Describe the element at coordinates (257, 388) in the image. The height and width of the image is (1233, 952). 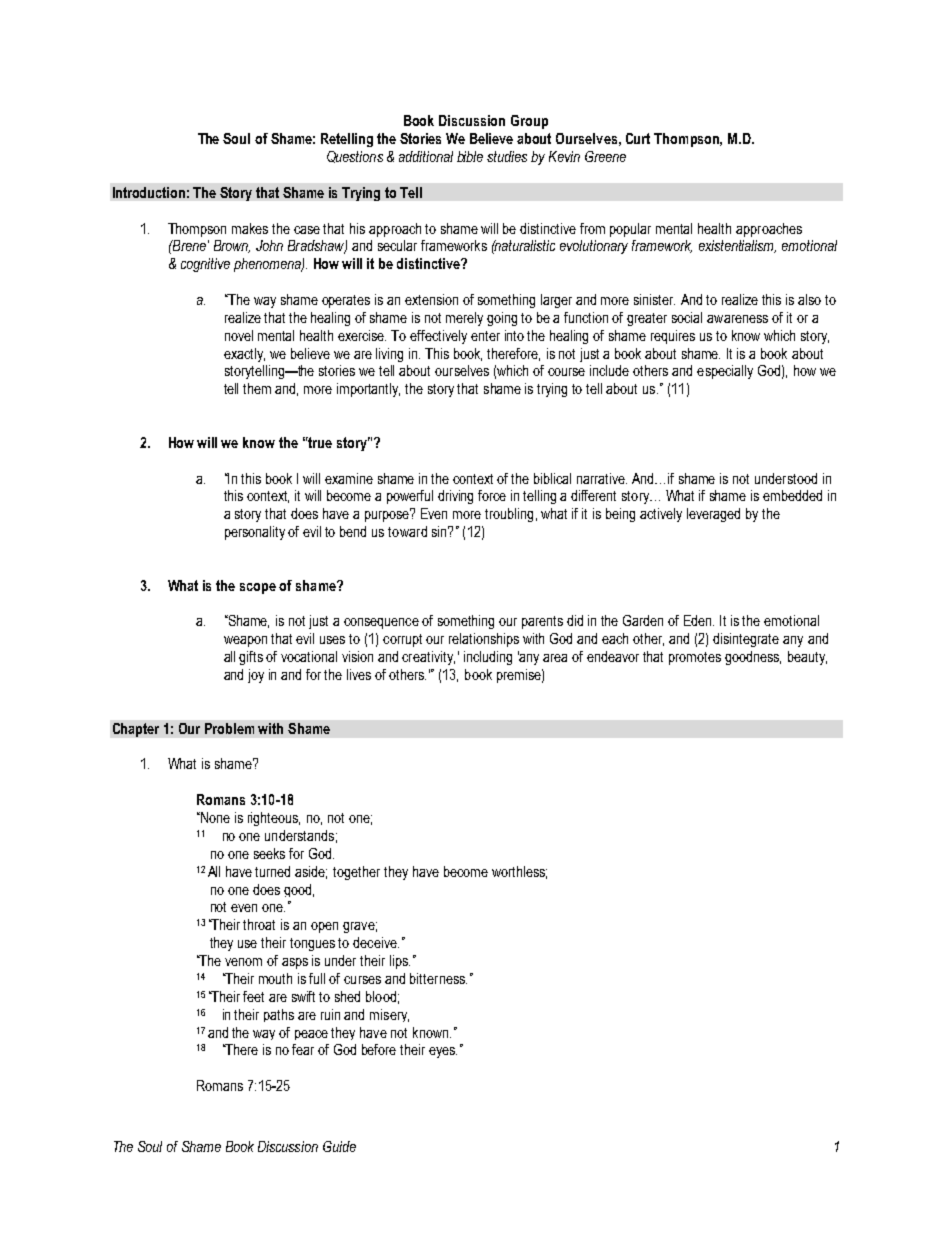
I see `them` at that location.
